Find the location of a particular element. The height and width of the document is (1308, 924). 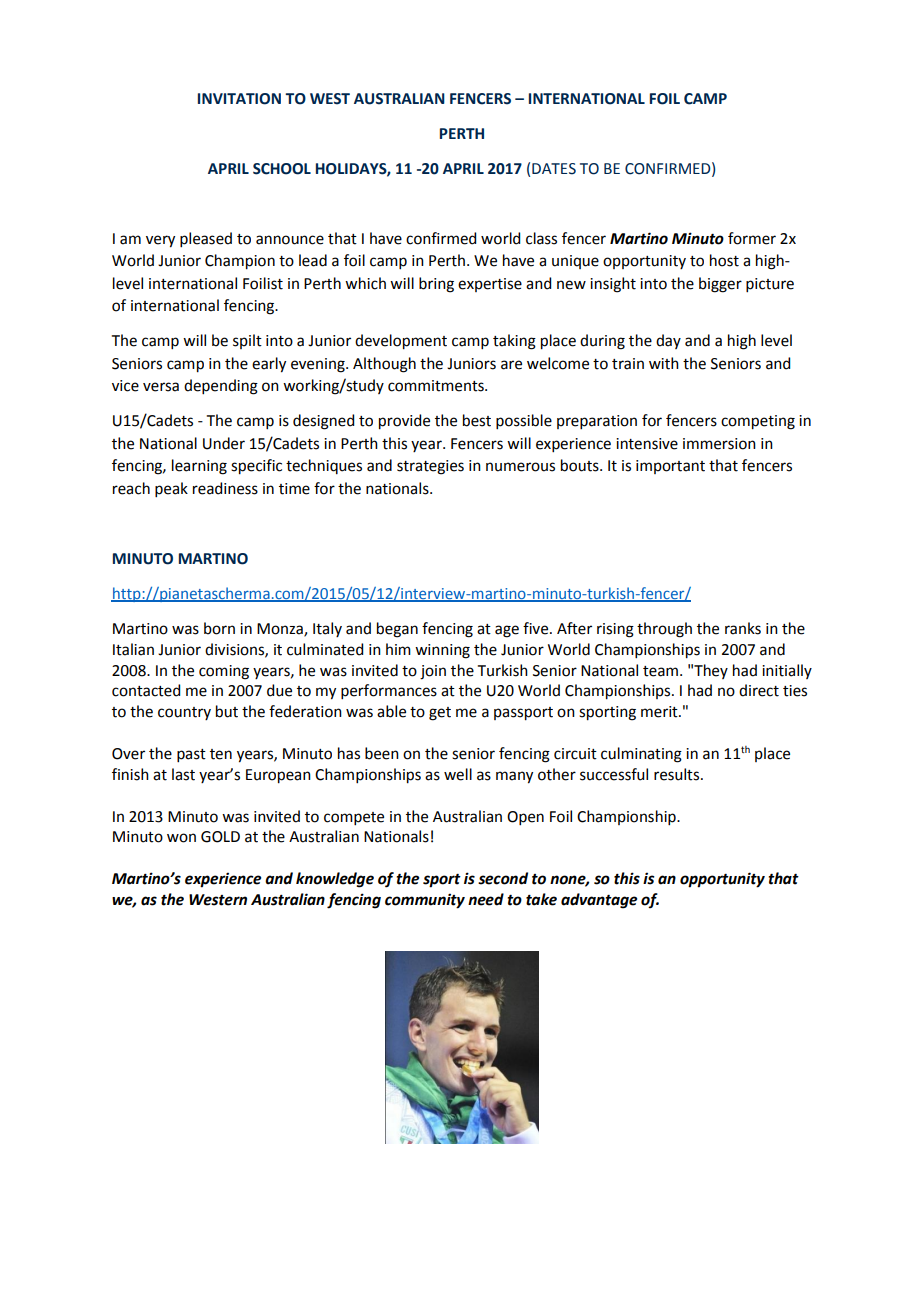

winning is located at coordinates (442, 651).
